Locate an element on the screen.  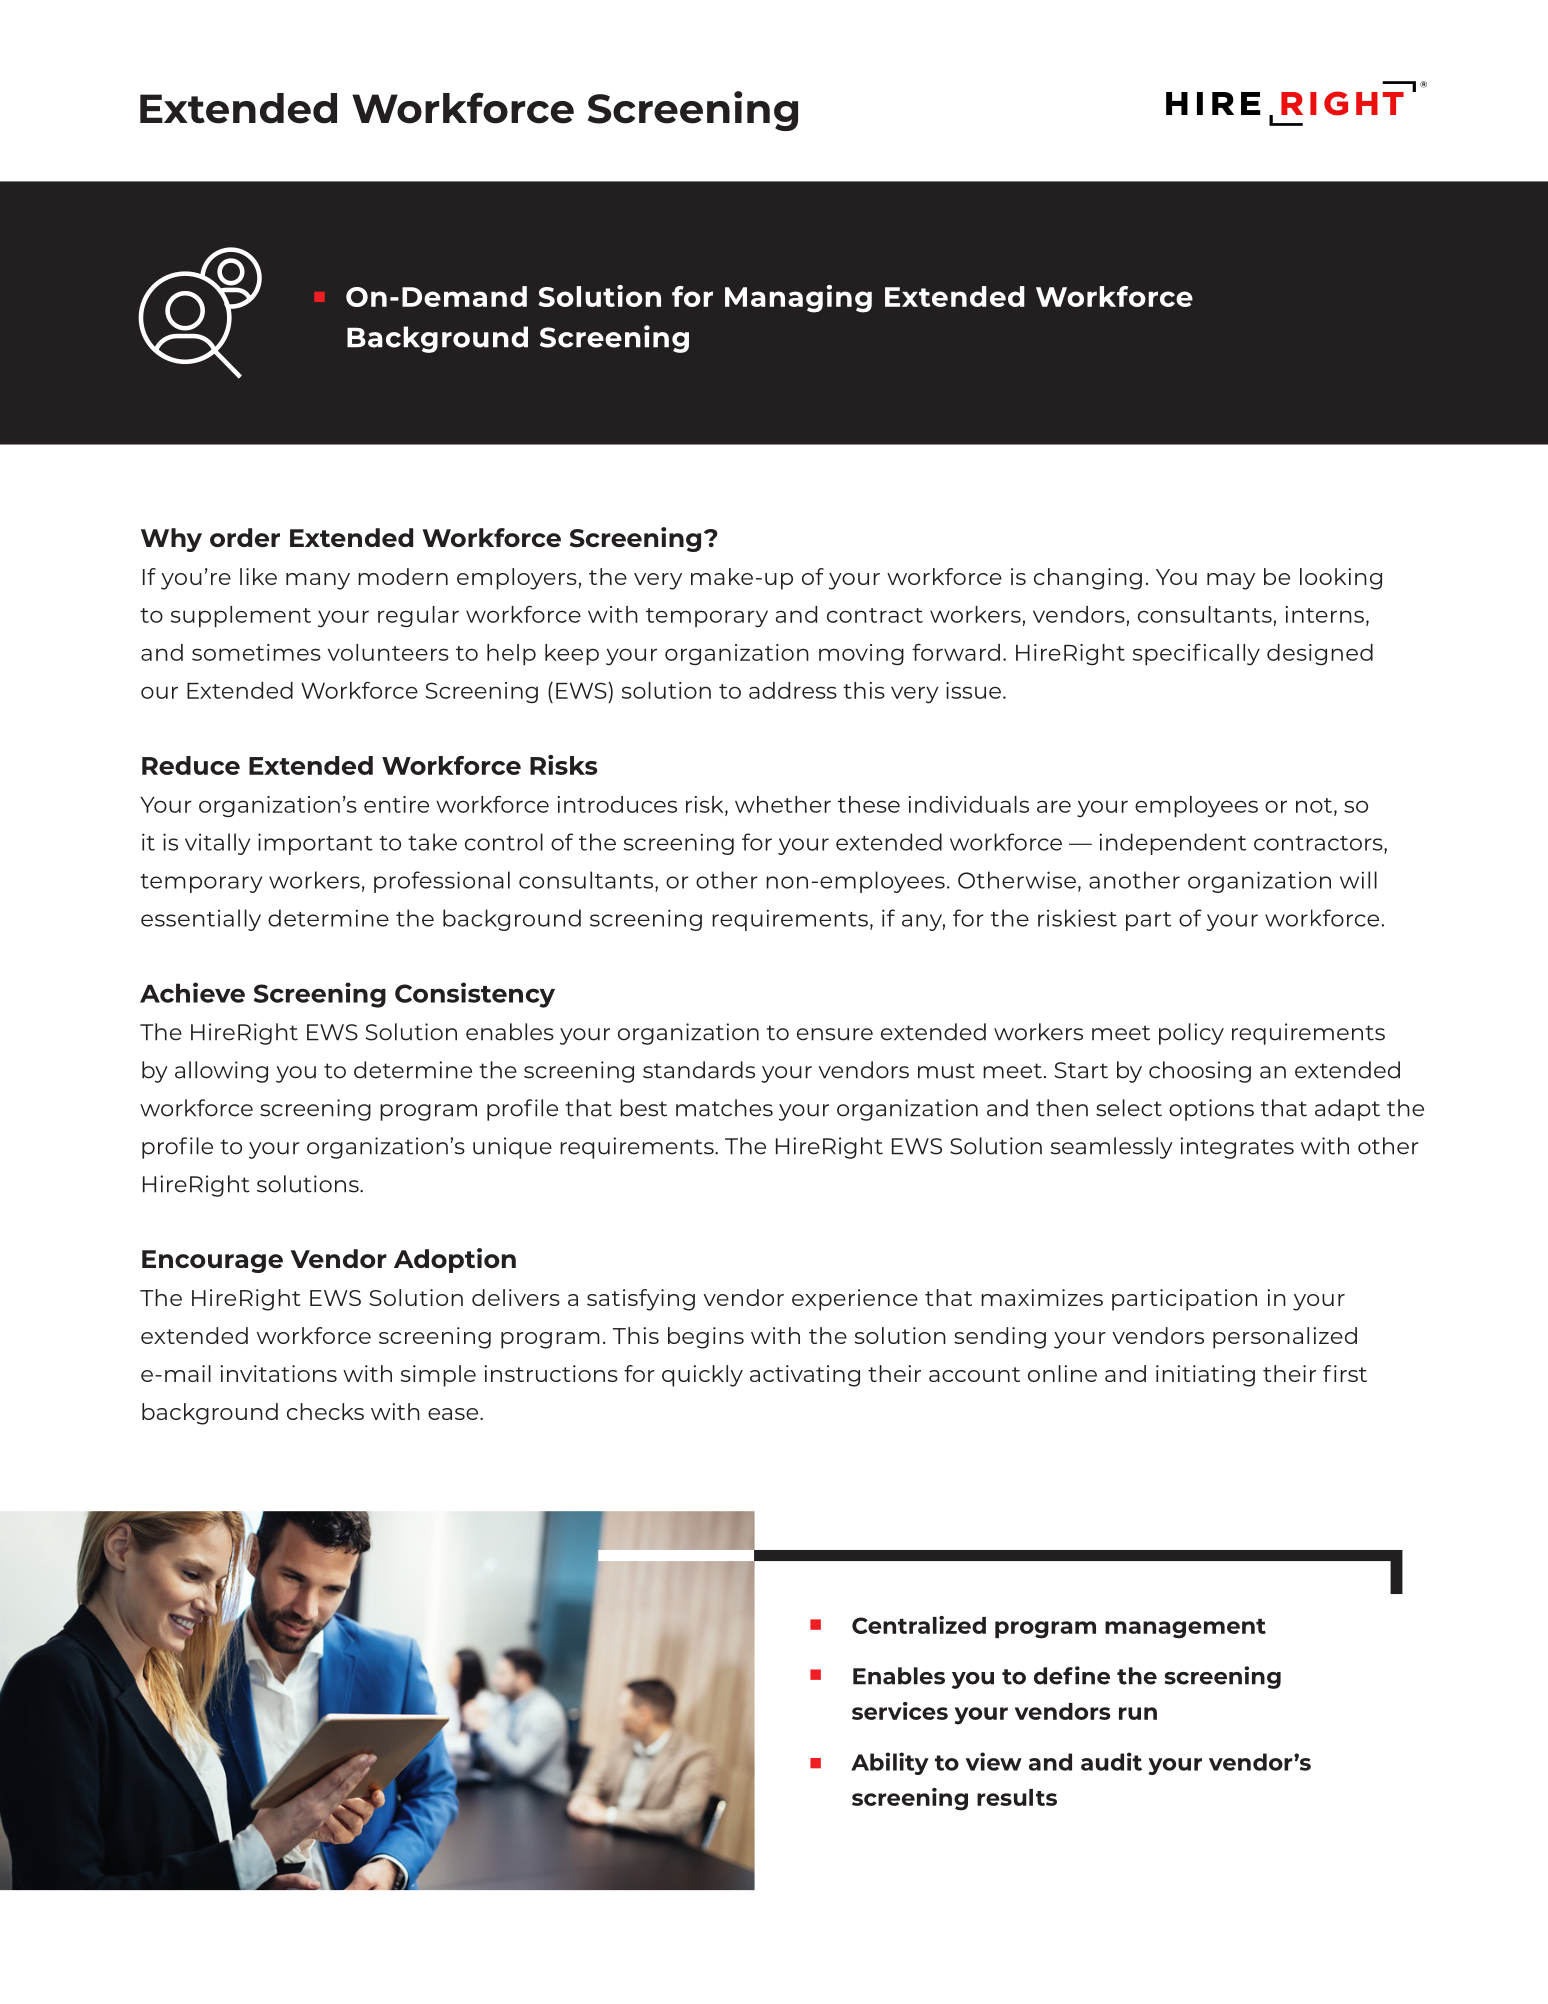
order is located at coordinates (245, 537).
